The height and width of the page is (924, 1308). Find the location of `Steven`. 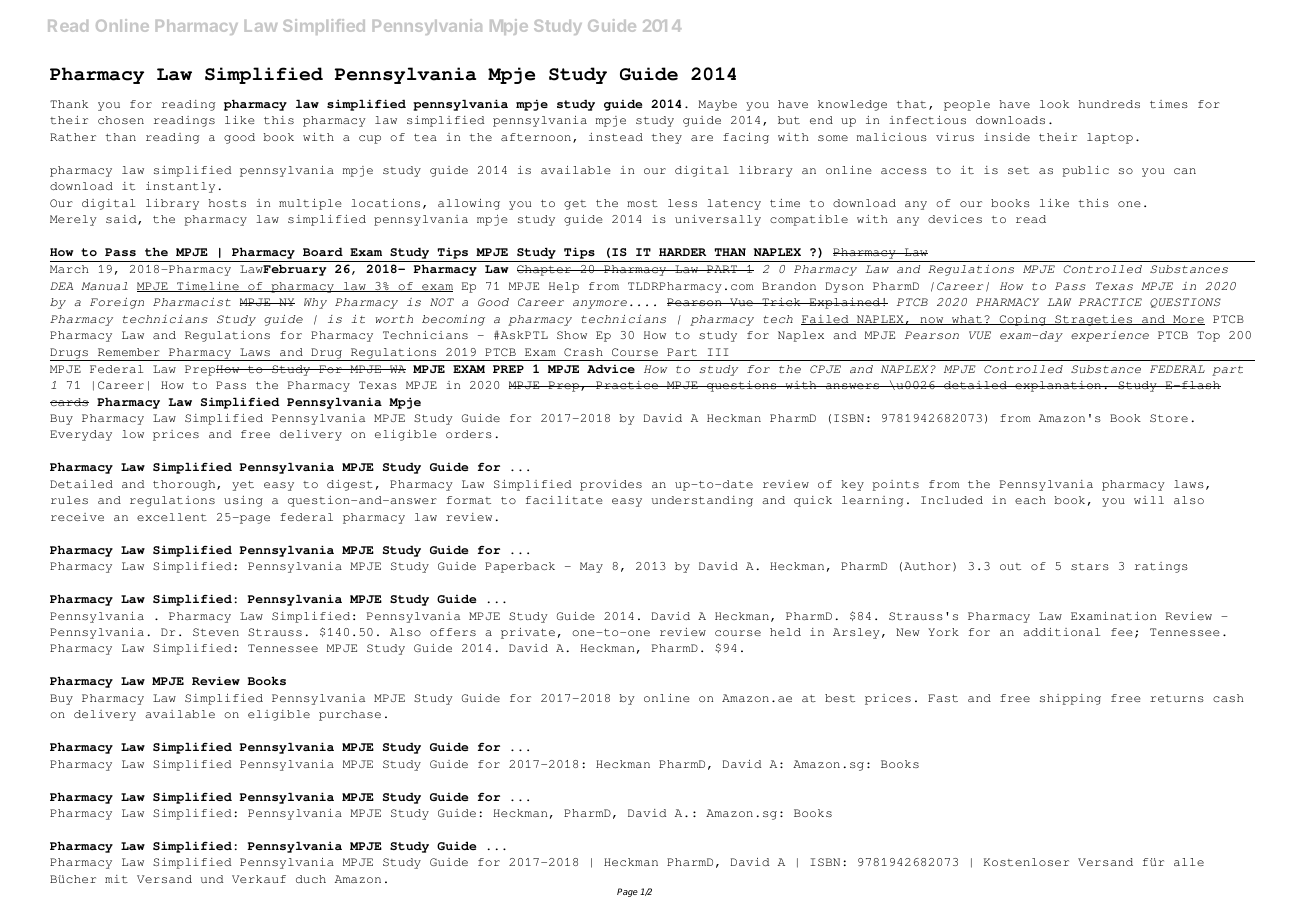

Steven is located at coordinates (216, 632).
